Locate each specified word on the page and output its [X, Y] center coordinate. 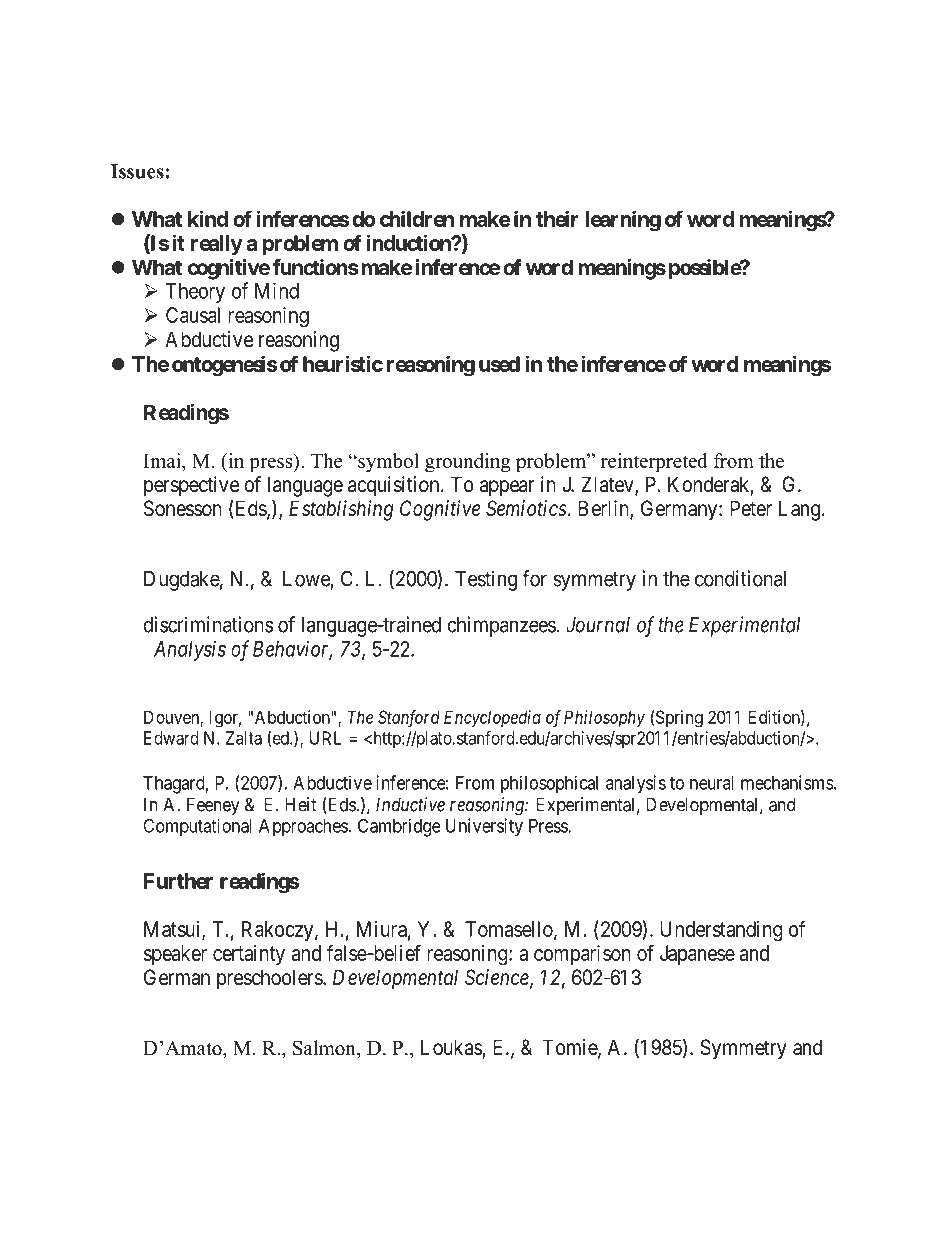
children [417, 218]
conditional [740, 578]
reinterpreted [654, 463]
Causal [193, 315]
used [499, 364]
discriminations [208, 624]
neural [712, 783]
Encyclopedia [492, 719]
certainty [249, 955]
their [557, 218]
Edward [171, 738]
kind [208, 218]
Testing [486, 580]
